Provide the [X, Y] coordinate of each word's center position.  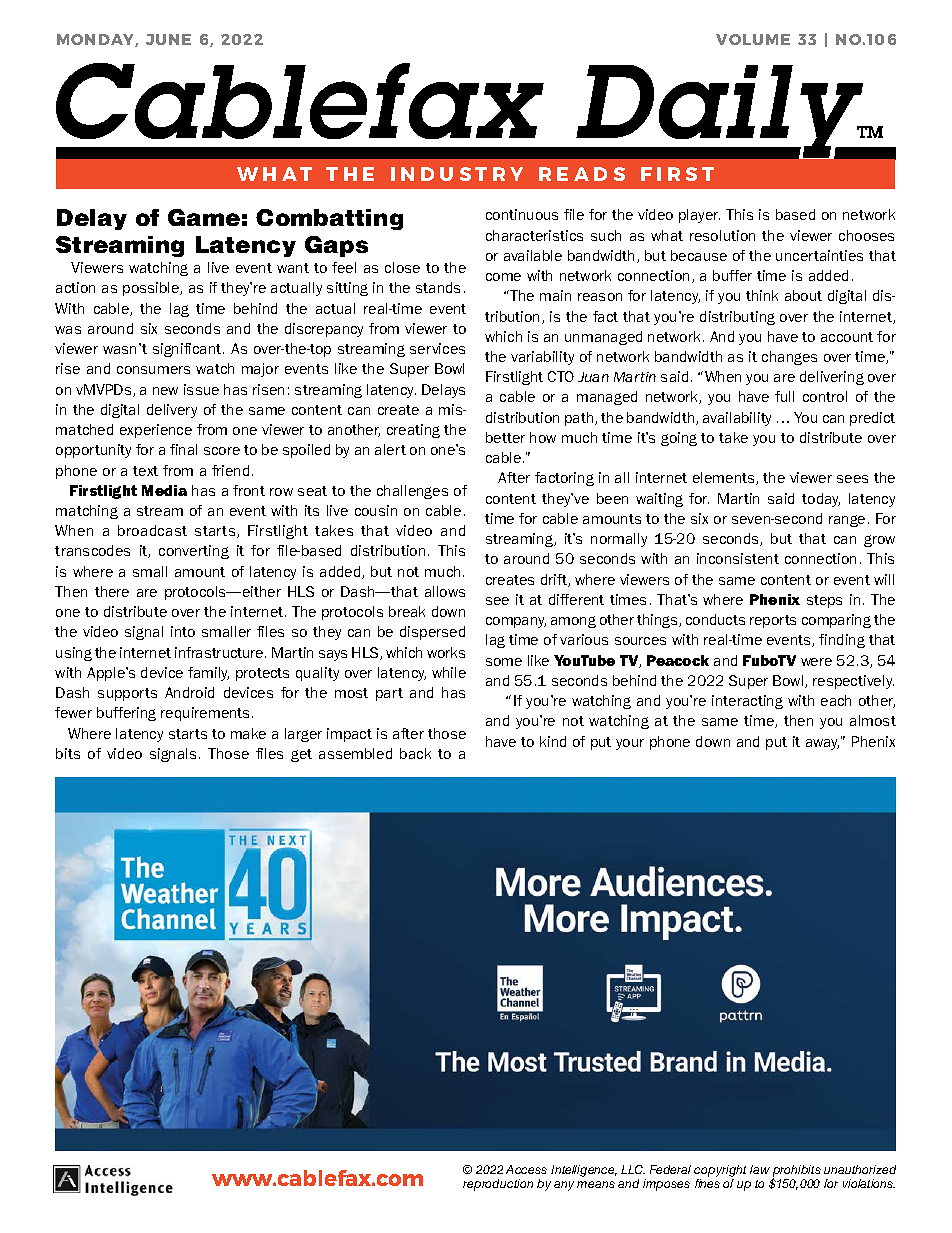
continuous [522, 214]
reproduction [498, 1185]
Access [526, 1169]
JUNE [168, 39]
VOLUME [753, 39]
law [760, 1169]
